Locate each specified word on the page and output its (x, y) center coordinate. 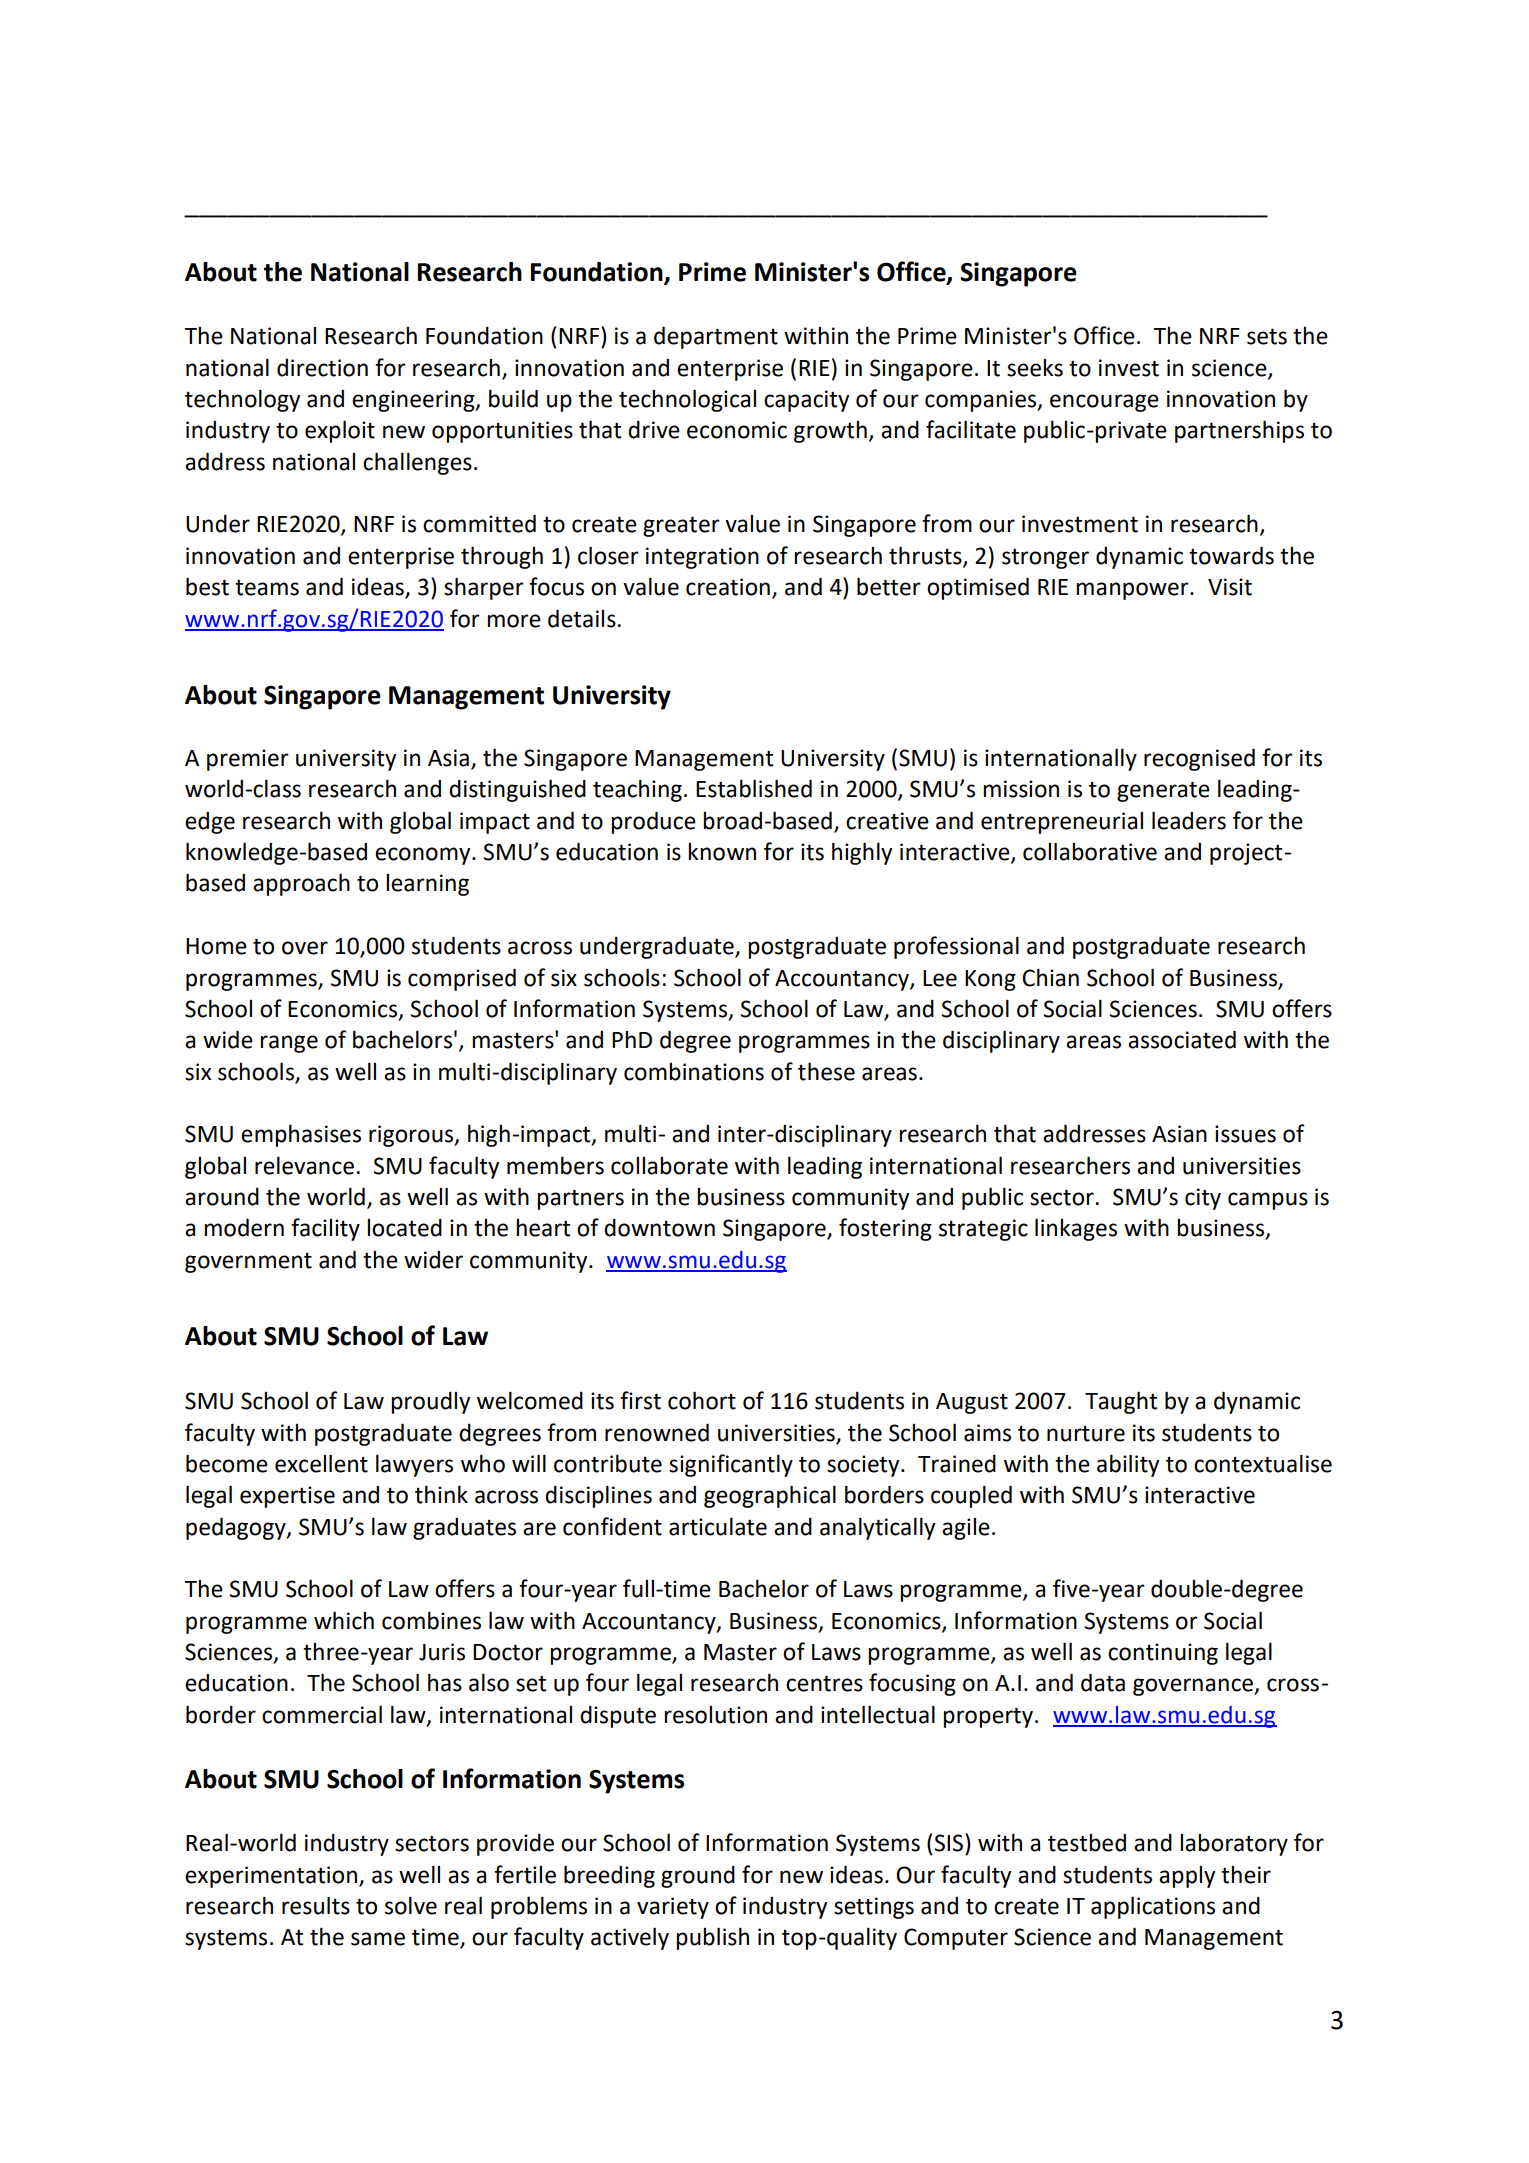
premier (248, 760)
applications (1153, 1908)
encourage (1104, 403)
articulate (718, 1527)
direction (322, 368)
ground (698, 1877)
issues (1245, 1134)
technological (687, 401)
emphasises (301, 1136)
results (316, 1906)
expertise (287, 1497)
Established (754, 789)
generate (1163, 792)
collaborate (669, 1166)
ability (1128, 1466)
